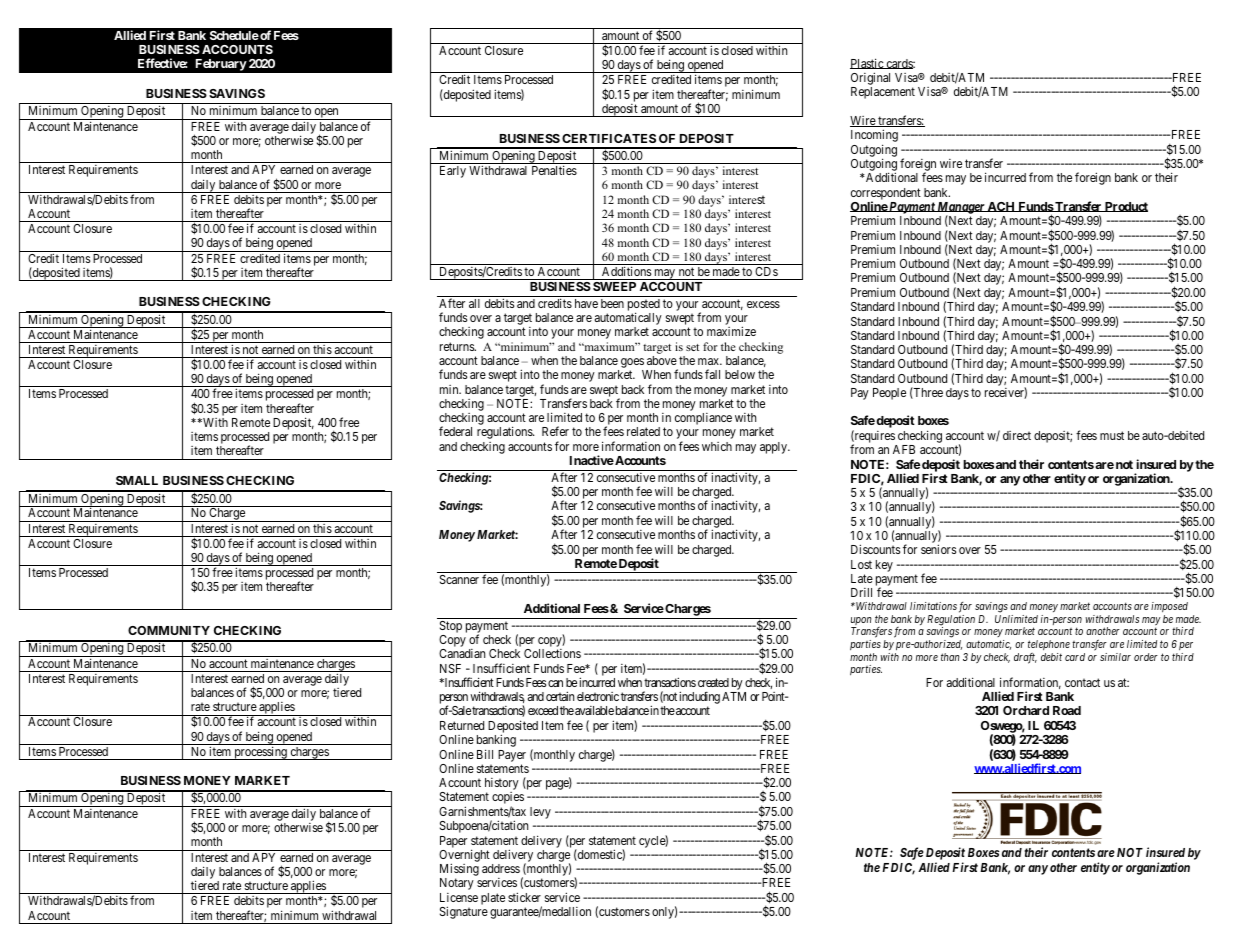  I want to click on Plastic, so click(867, 63).
